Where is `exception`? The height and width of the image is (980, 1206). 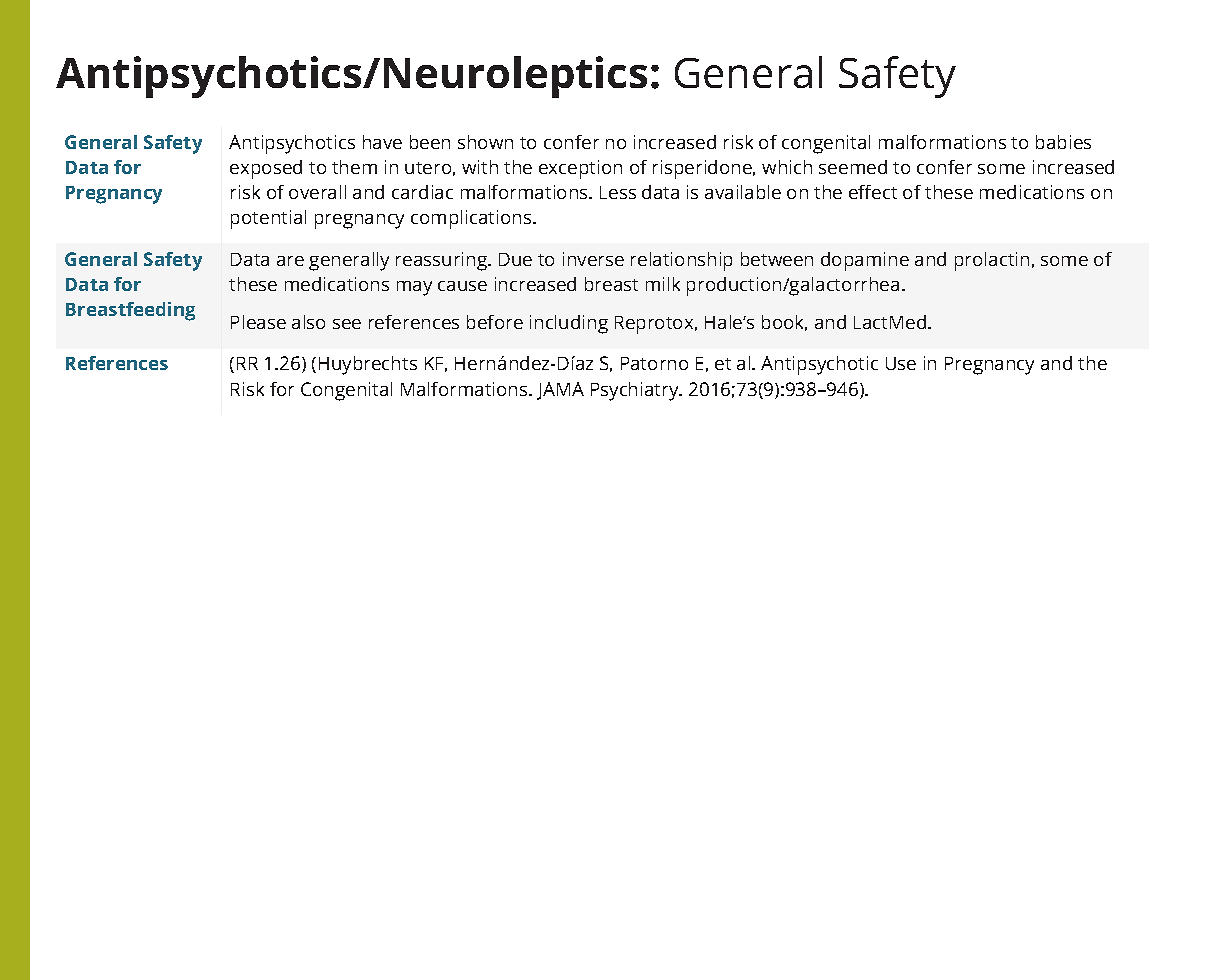 exception is located at coordinates (580, 169).
